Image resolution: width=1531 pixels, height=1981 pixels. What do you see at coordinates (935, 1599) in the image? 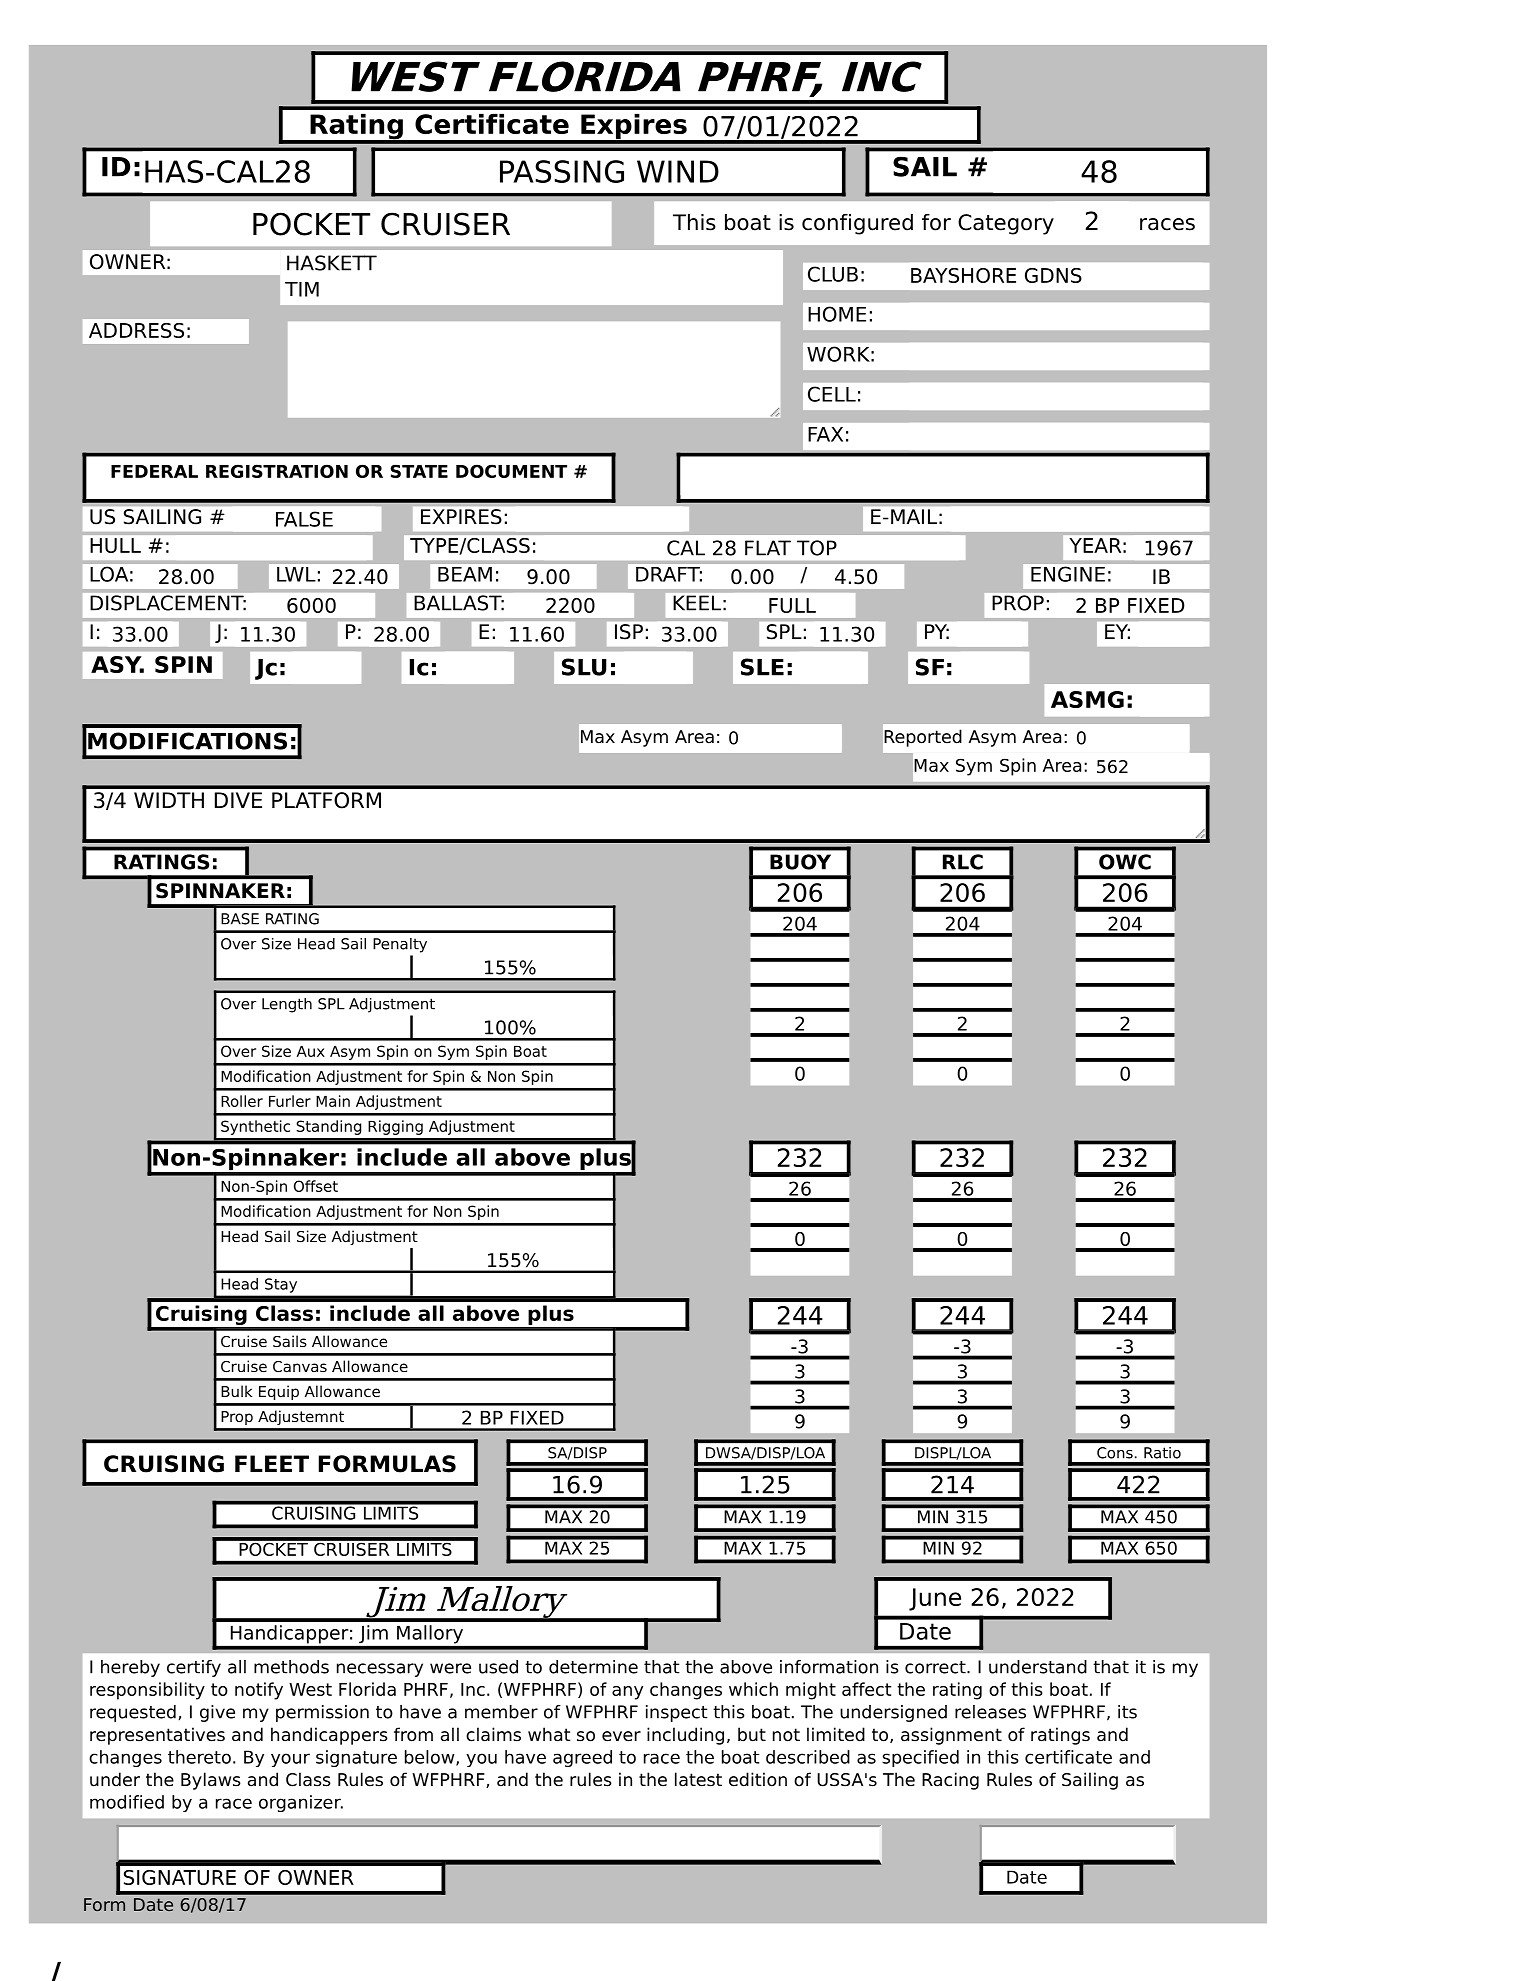
I see `June` at bounding box center [935, 1599].
